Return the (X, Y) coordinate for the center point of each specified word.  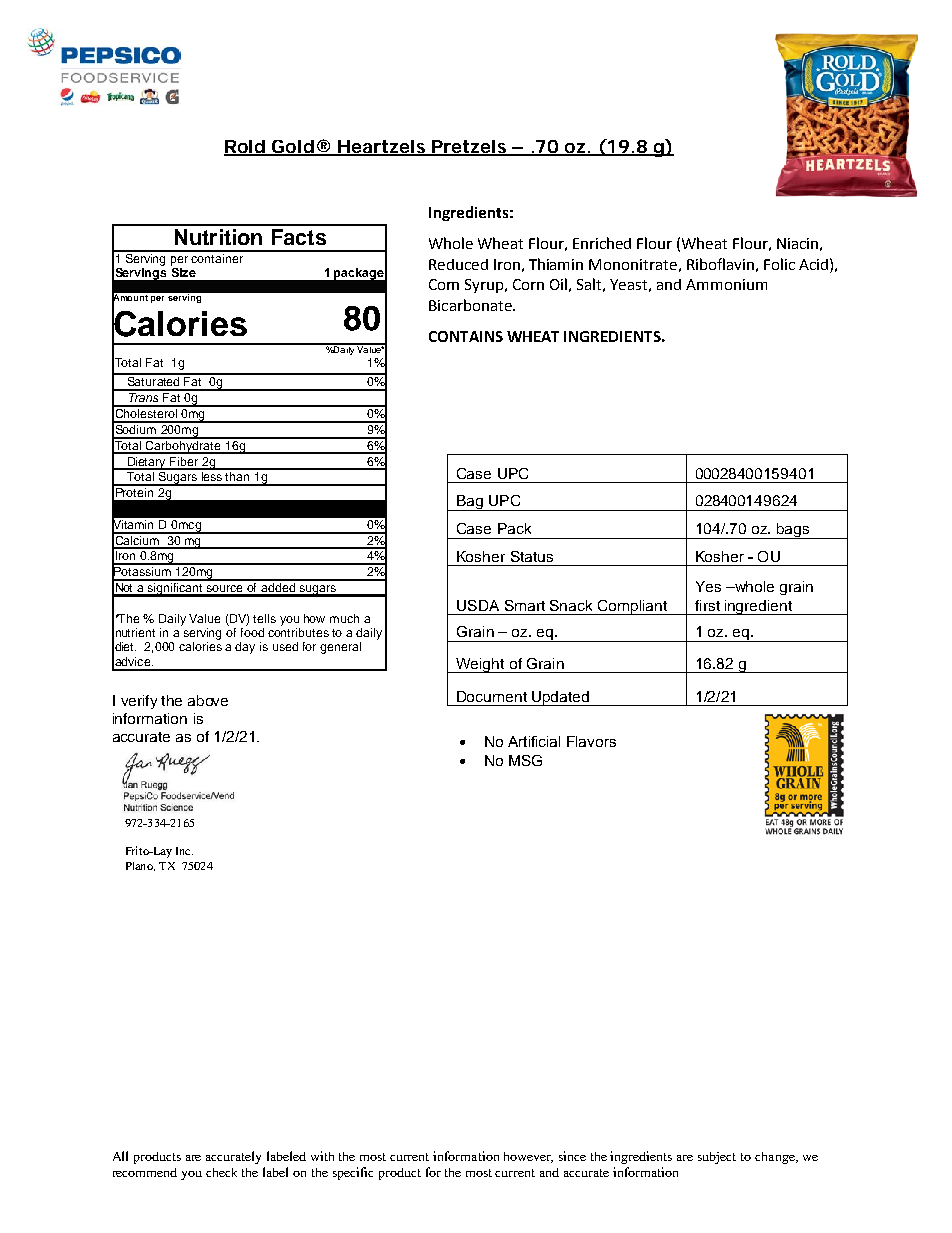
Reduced (458, 264)
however (528, 1157)
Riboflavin (720, 264)
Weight (480, 665)
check (221, 1172)
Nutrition (218, 237)
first (707, 605)
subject (717, 1158)
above (208, 700)
